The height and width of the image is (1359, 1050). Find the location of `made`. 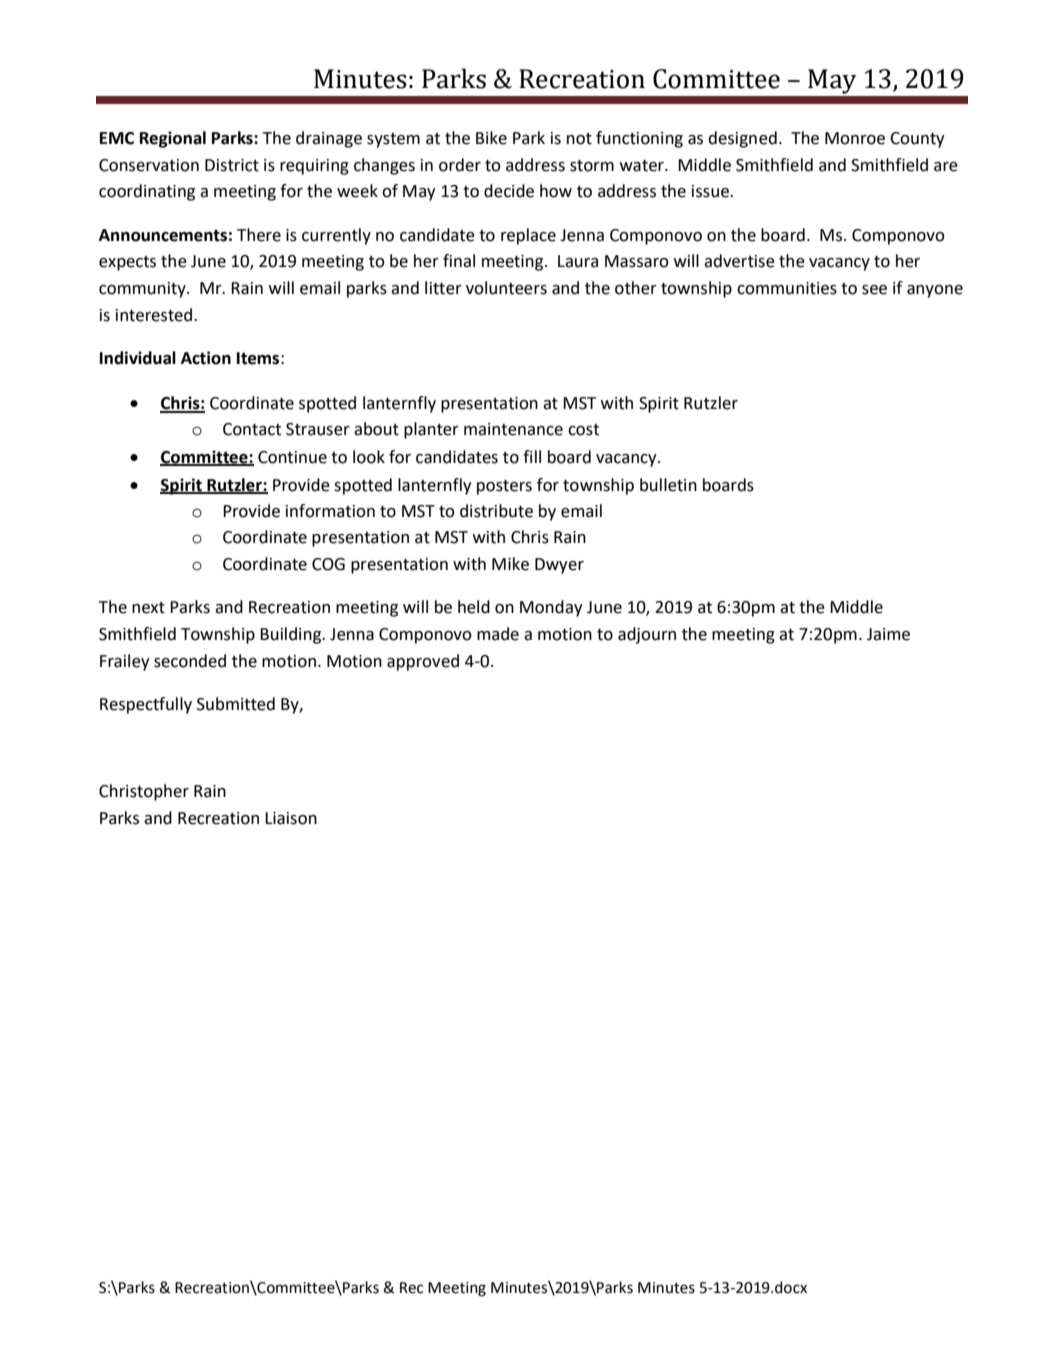

made is located at coordinates (498, 634).
